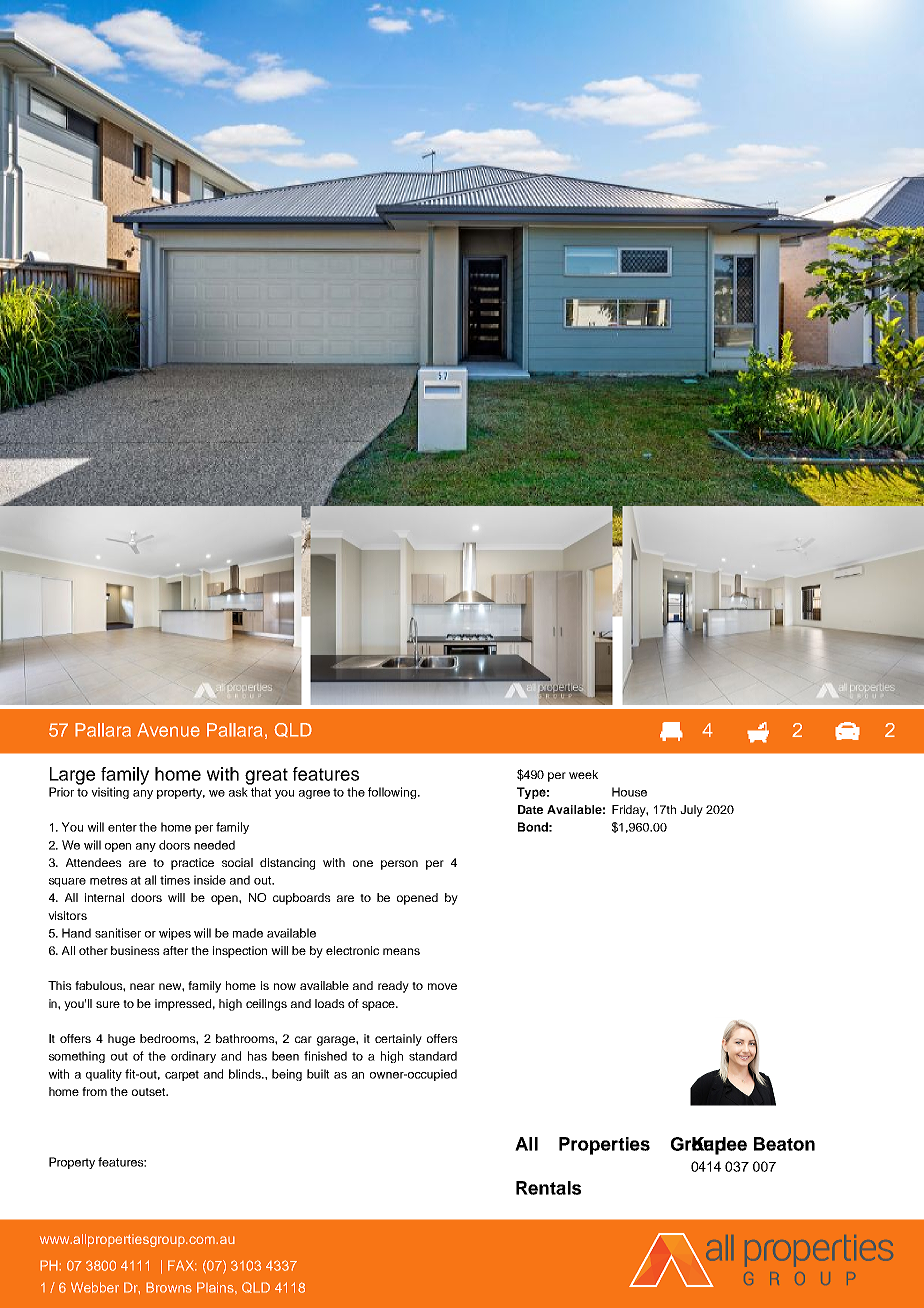 Image resolution: width=924 pixels, height=1308 pixels. I want to click on following, so click(393, 793).
